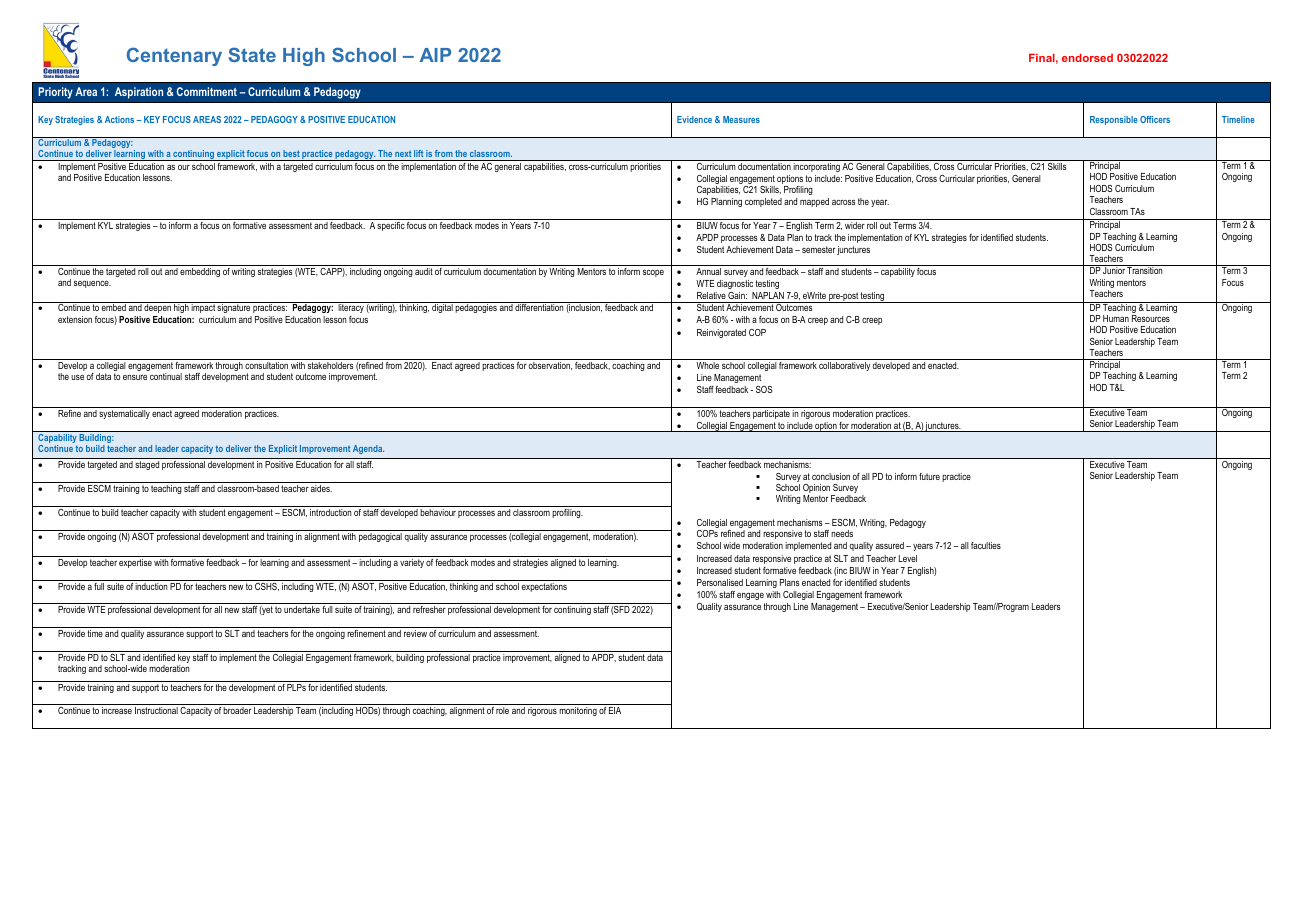  I want to click on EIA, so click(615, 710).
